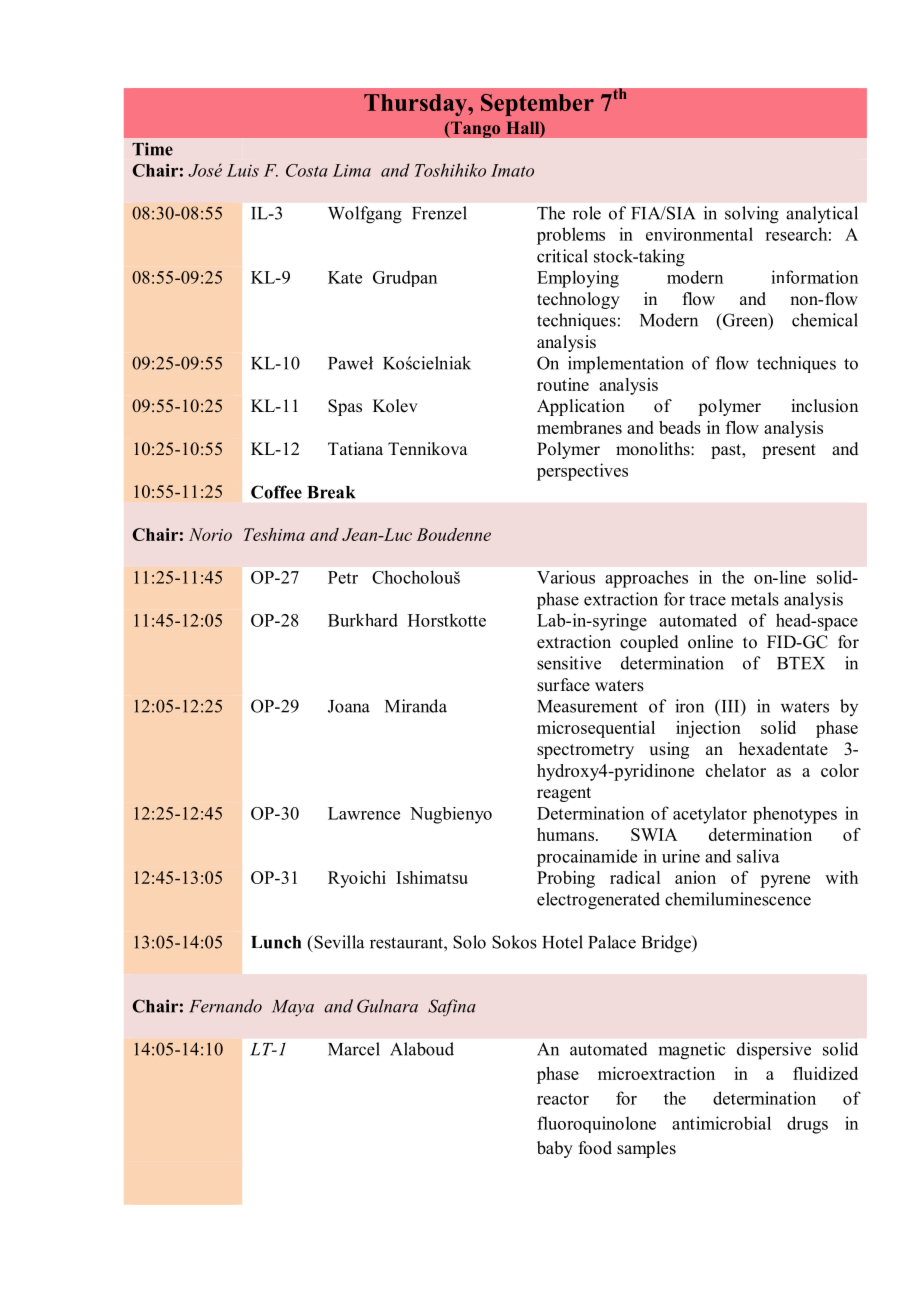  I want to click on Lunch, so click(276, 942).
